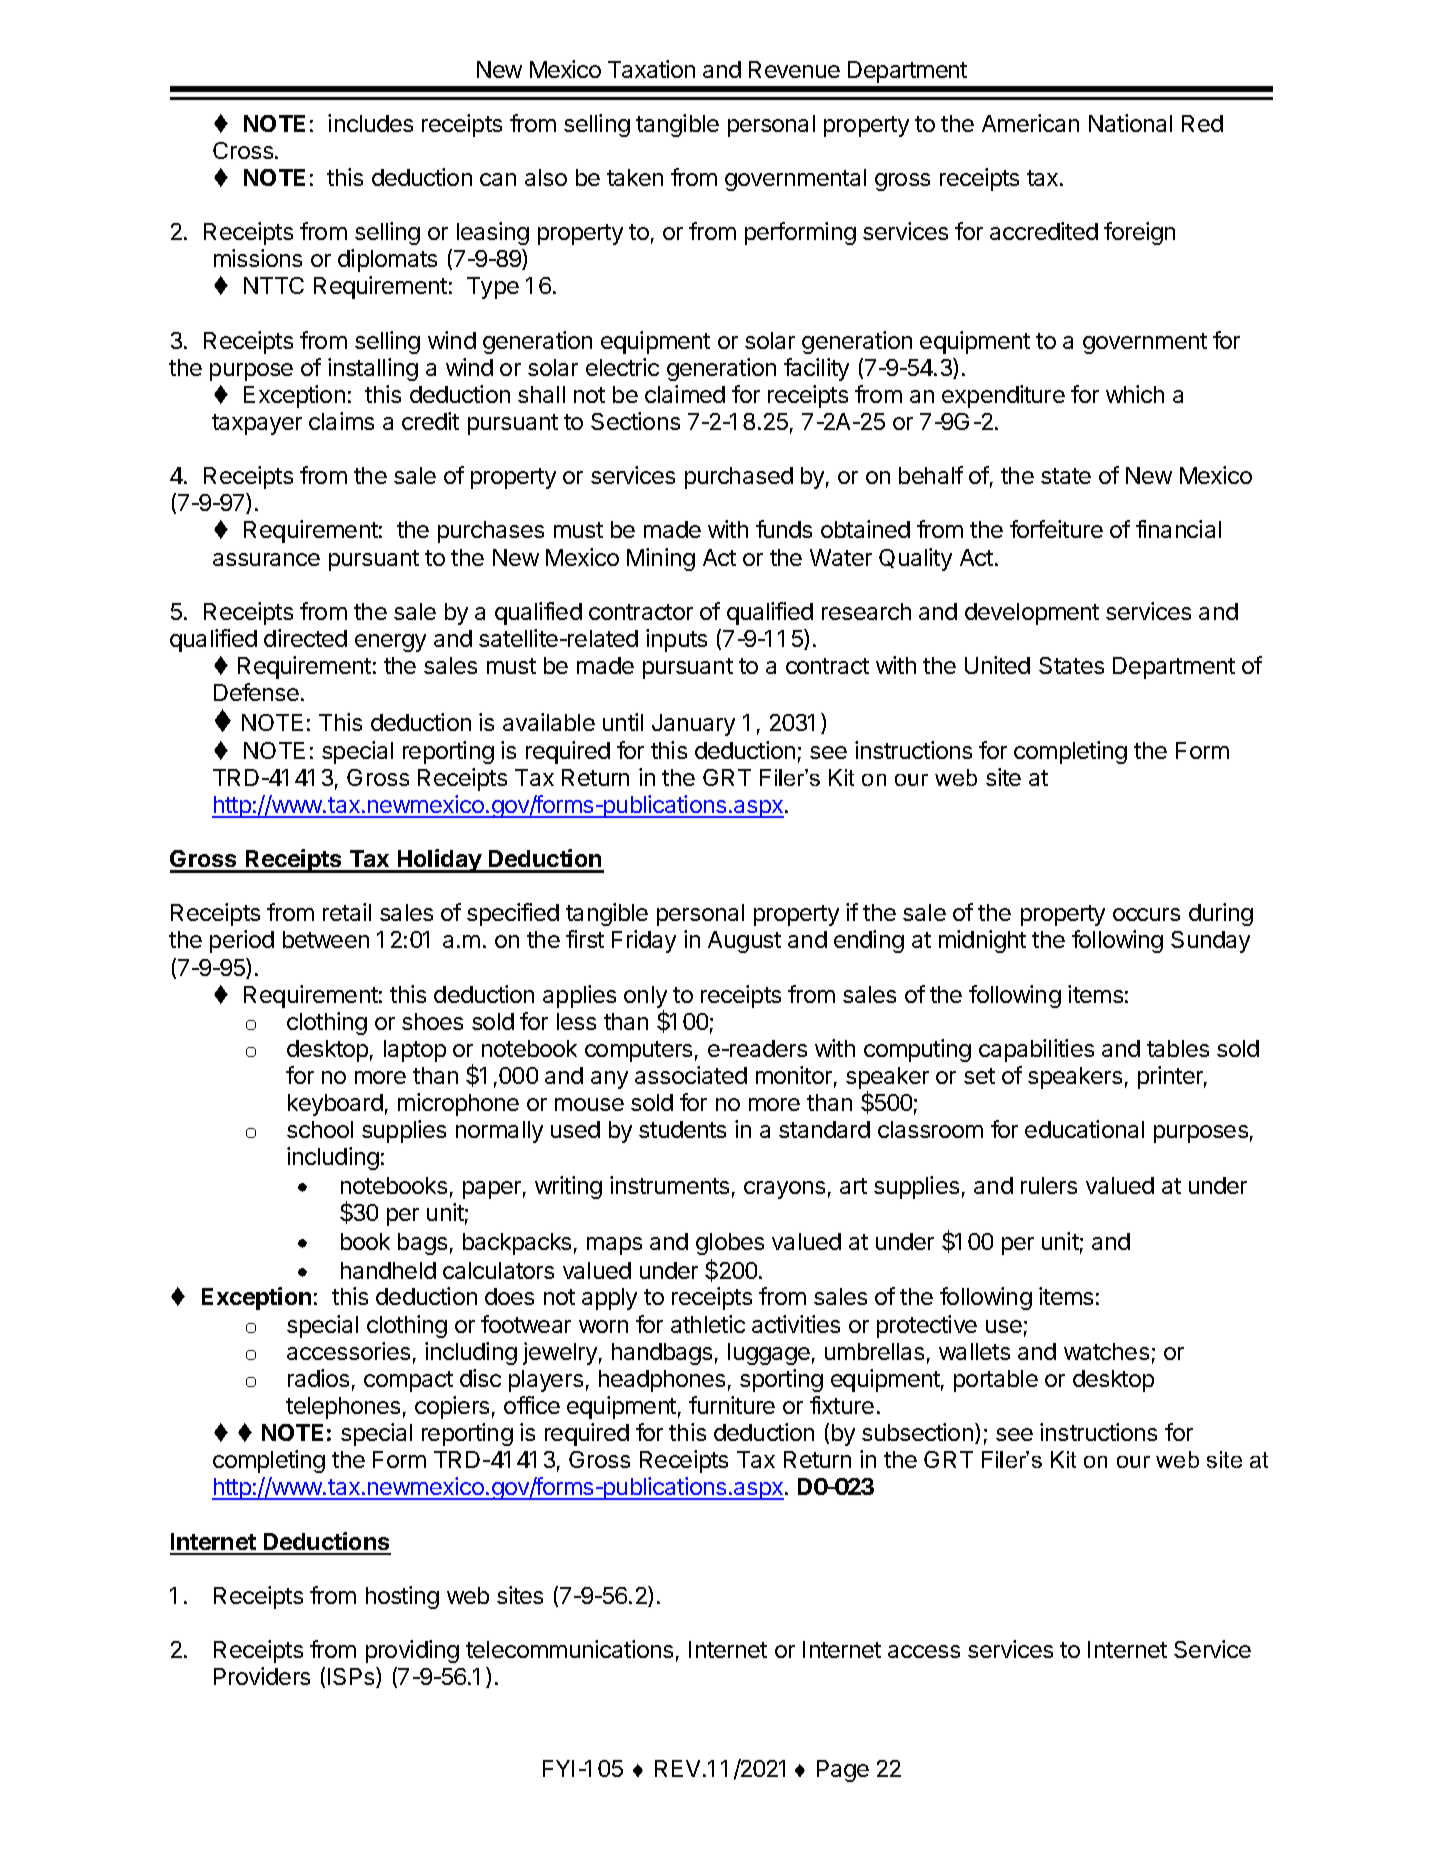  Describe the element at coordinates (843, 1771) in the page. I see `Page` at that location.
